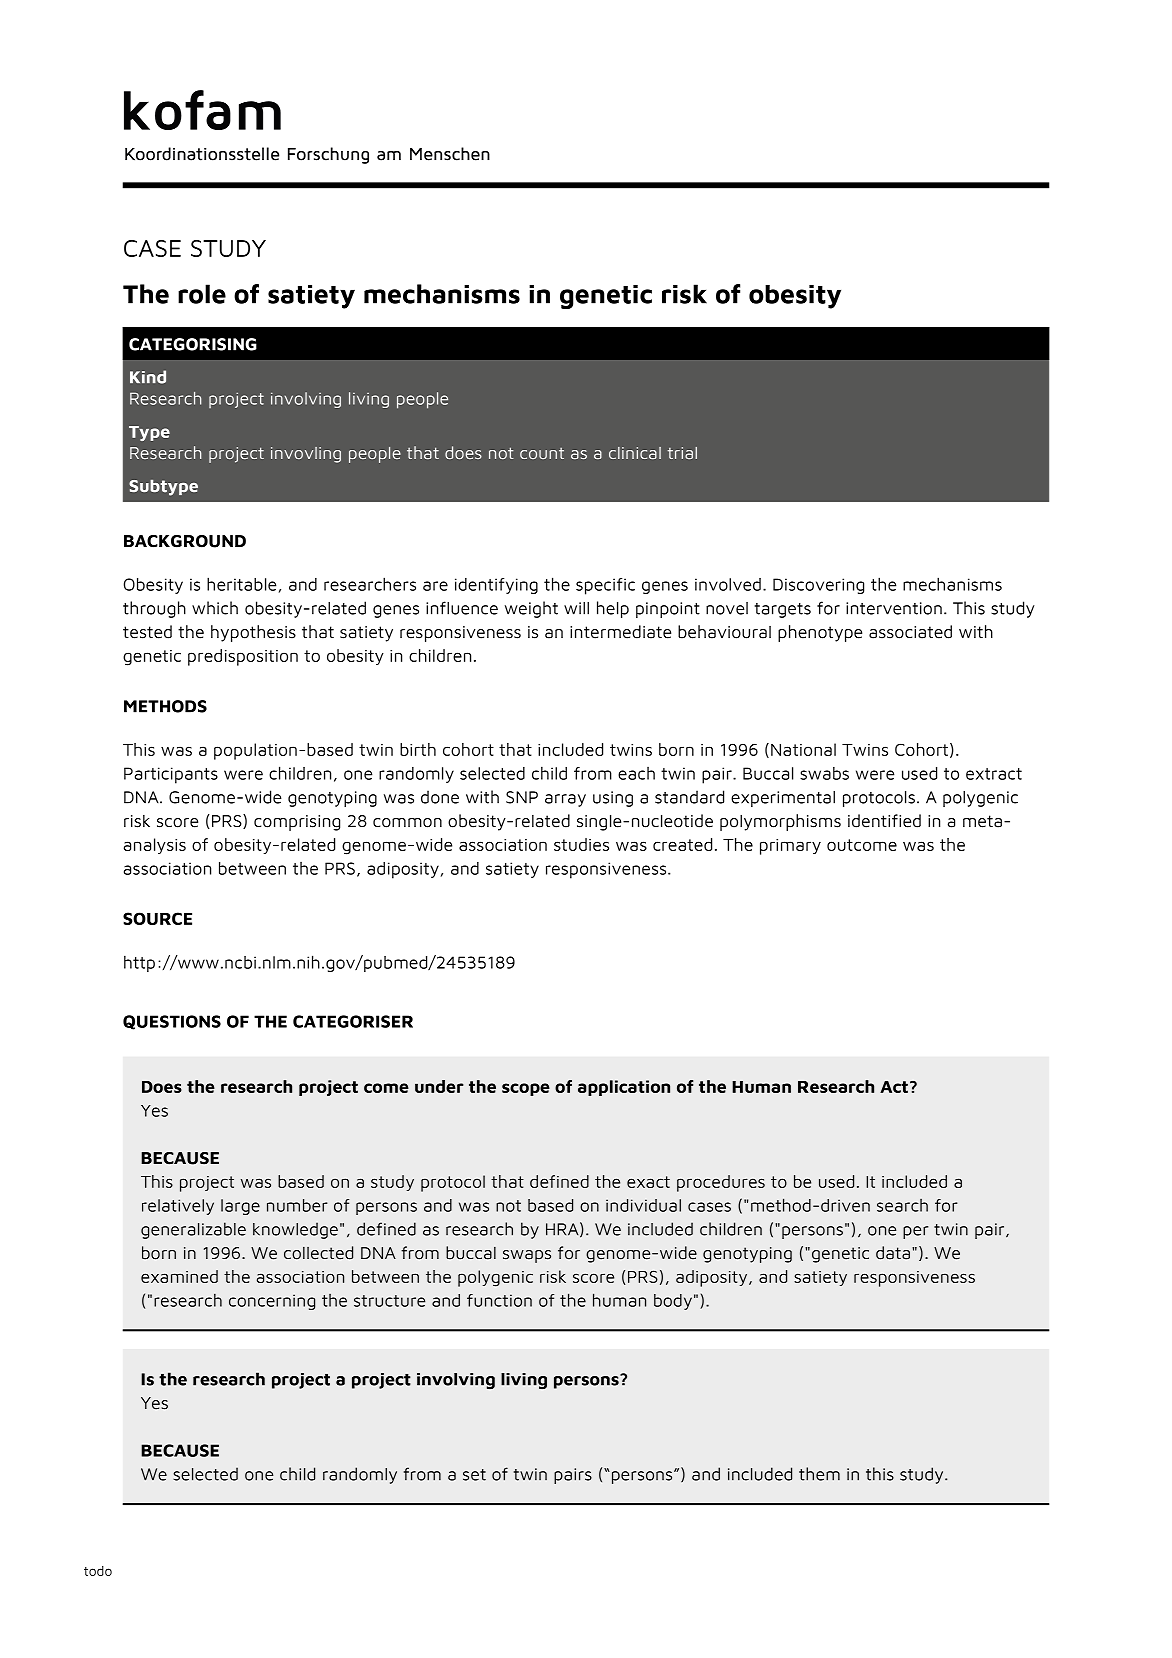  What do you see at coordinates (98, 1571) in the screenshot?
I see `todo` at bounding box center [98, 1571].
